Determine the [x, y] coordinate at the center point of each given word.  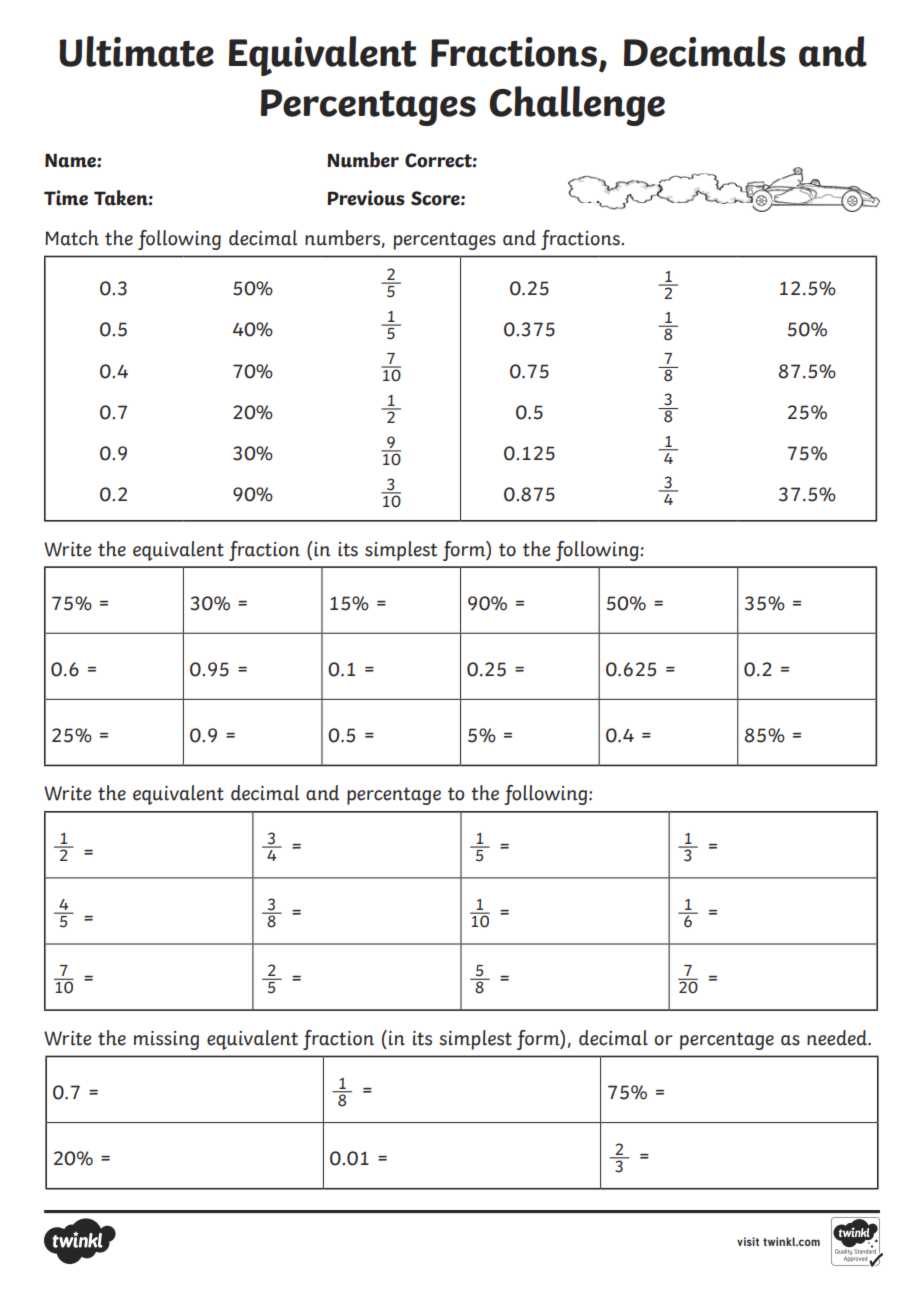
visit [748, 1241]
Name [71, 160]
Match [72, 238]
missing [166, 1040]
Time [66, 198]
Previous [366, 198]
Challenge [577, 106]
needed [838, 1038]
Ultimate [136, 51]
